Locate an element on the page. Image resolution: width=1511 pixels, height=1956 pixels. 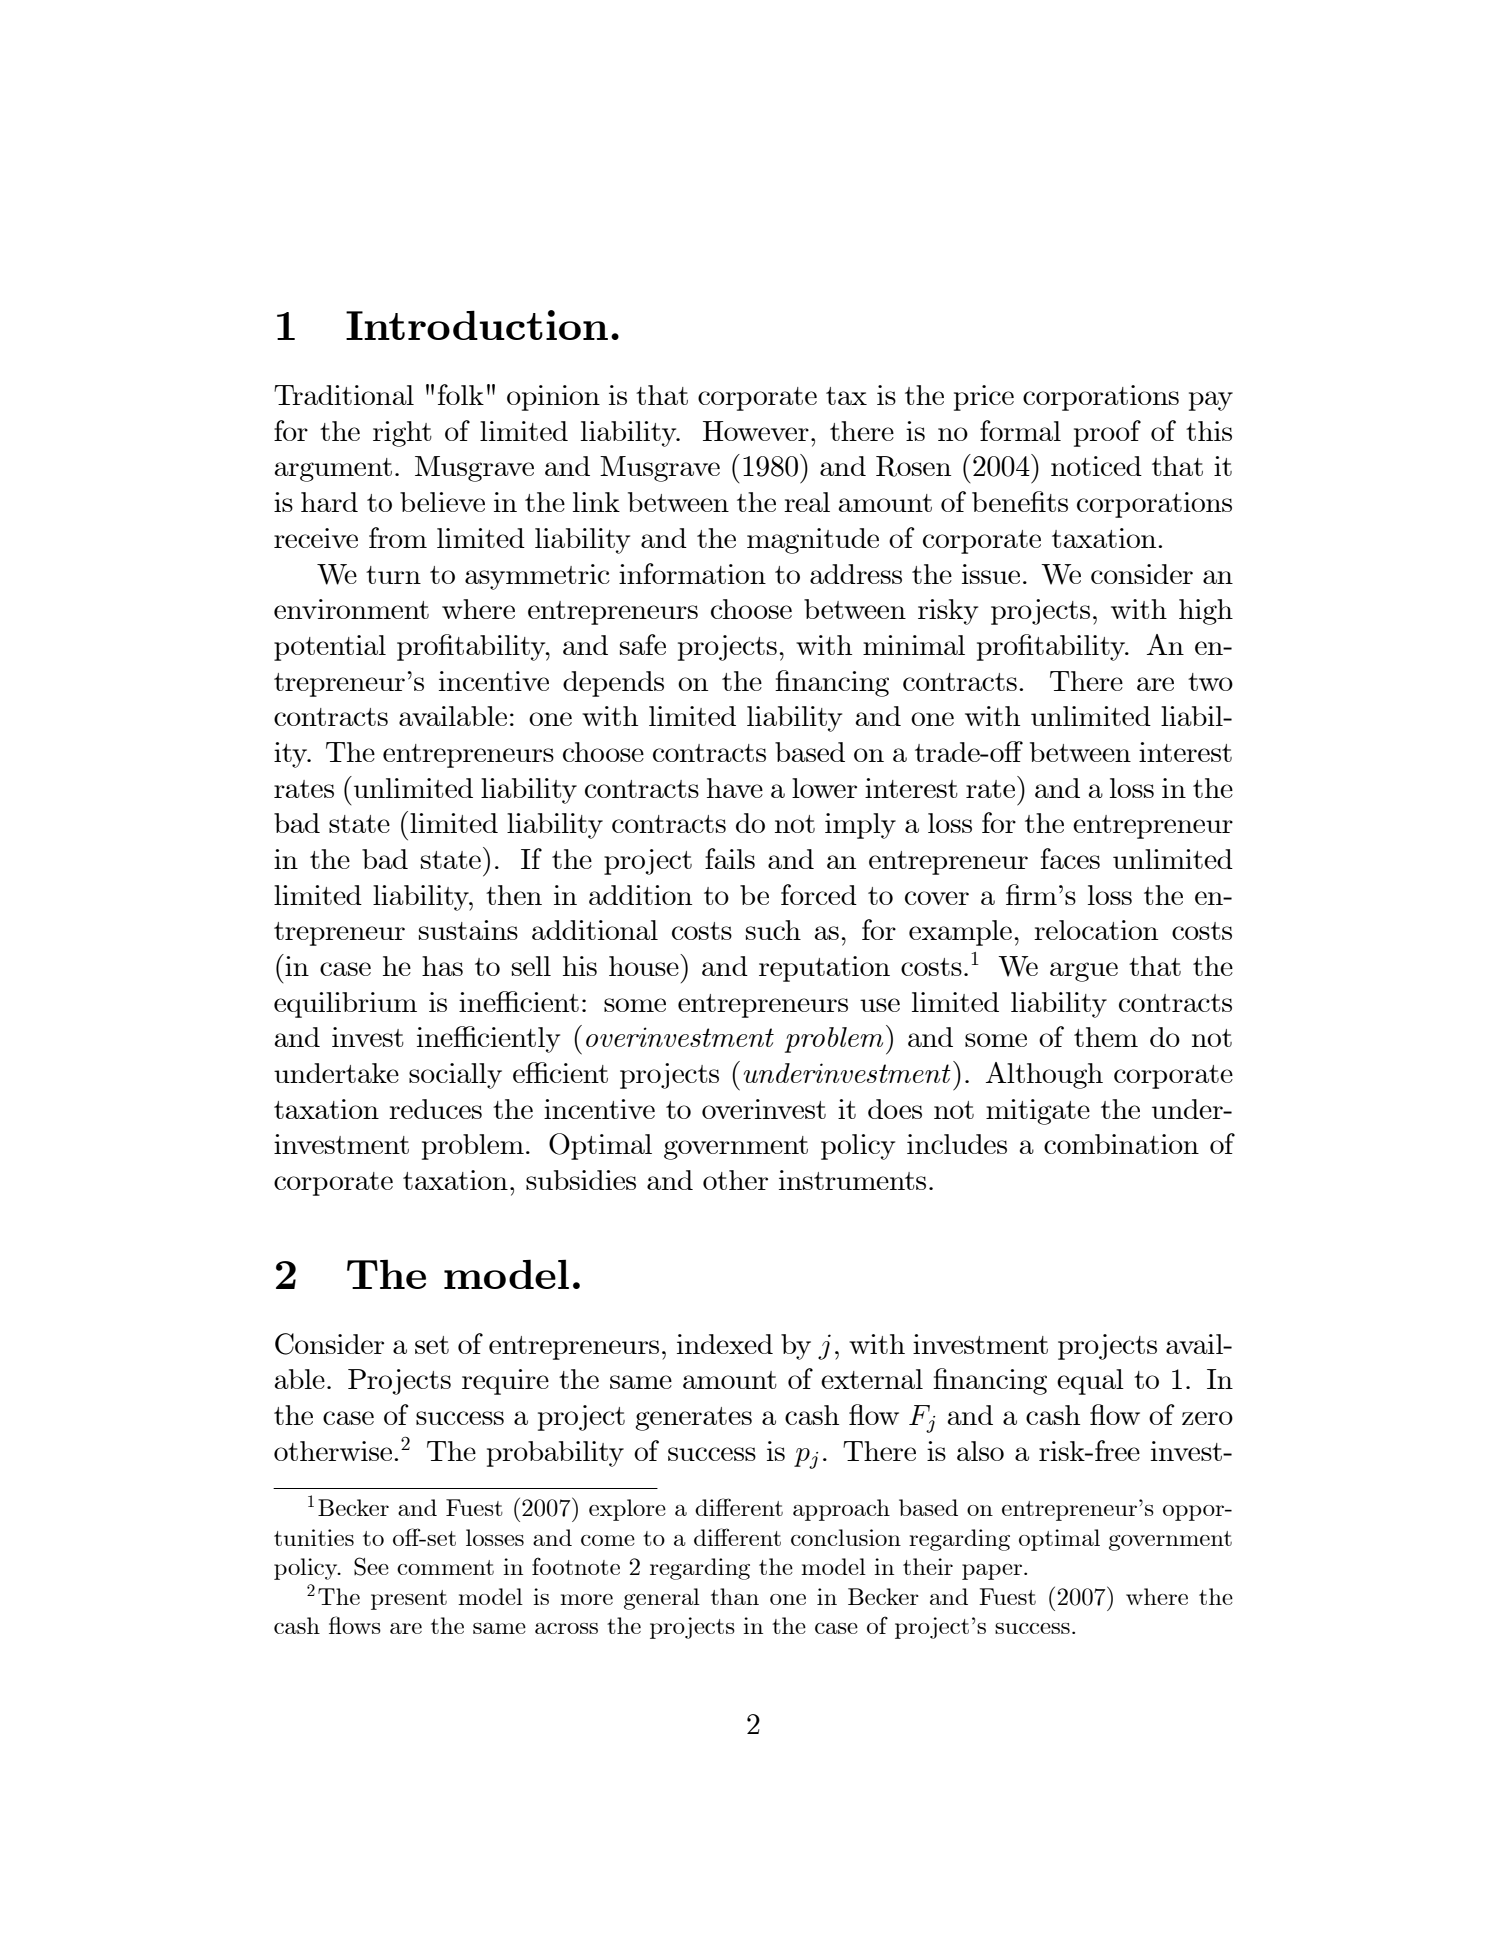
folk is located at coordinates (461, 394).
